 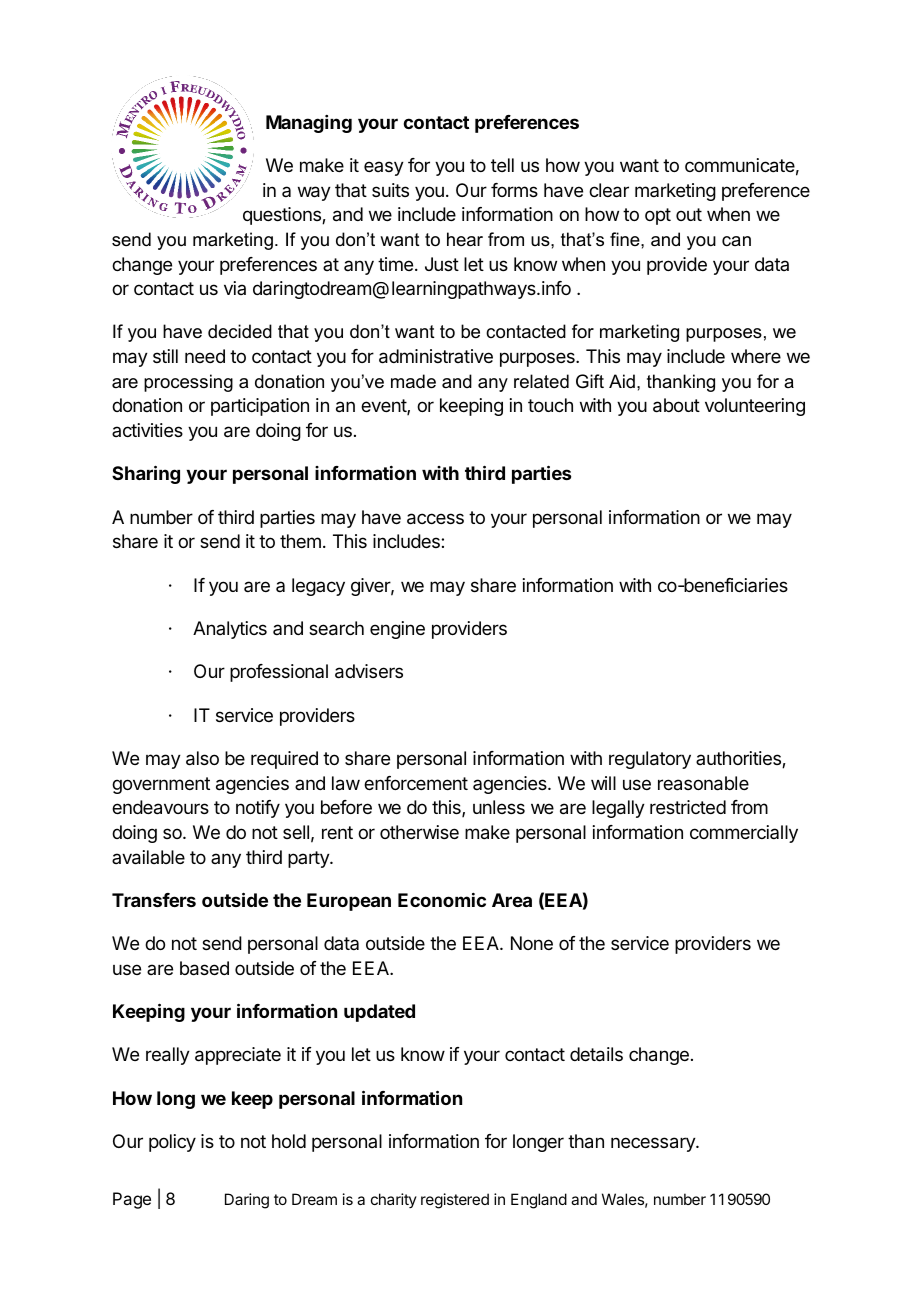 I want to click on registered, so click(x=455, y=1201).
